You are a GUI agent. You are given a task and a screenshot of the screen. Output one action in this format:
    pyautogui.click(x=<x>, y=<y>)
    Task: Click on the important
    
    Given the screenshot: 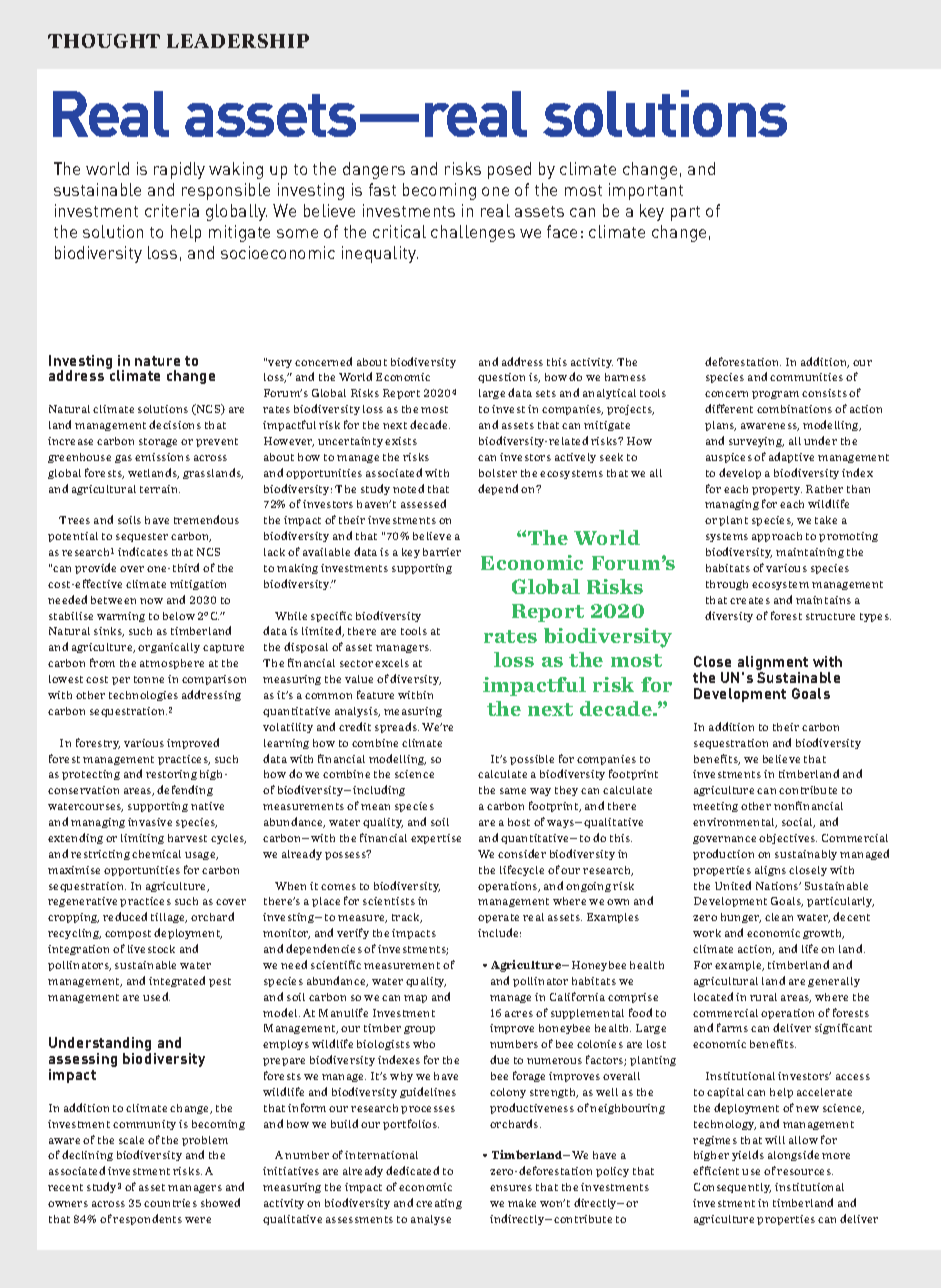 What is the action you would take?
    pyautogui.click(x=646, y=191)
